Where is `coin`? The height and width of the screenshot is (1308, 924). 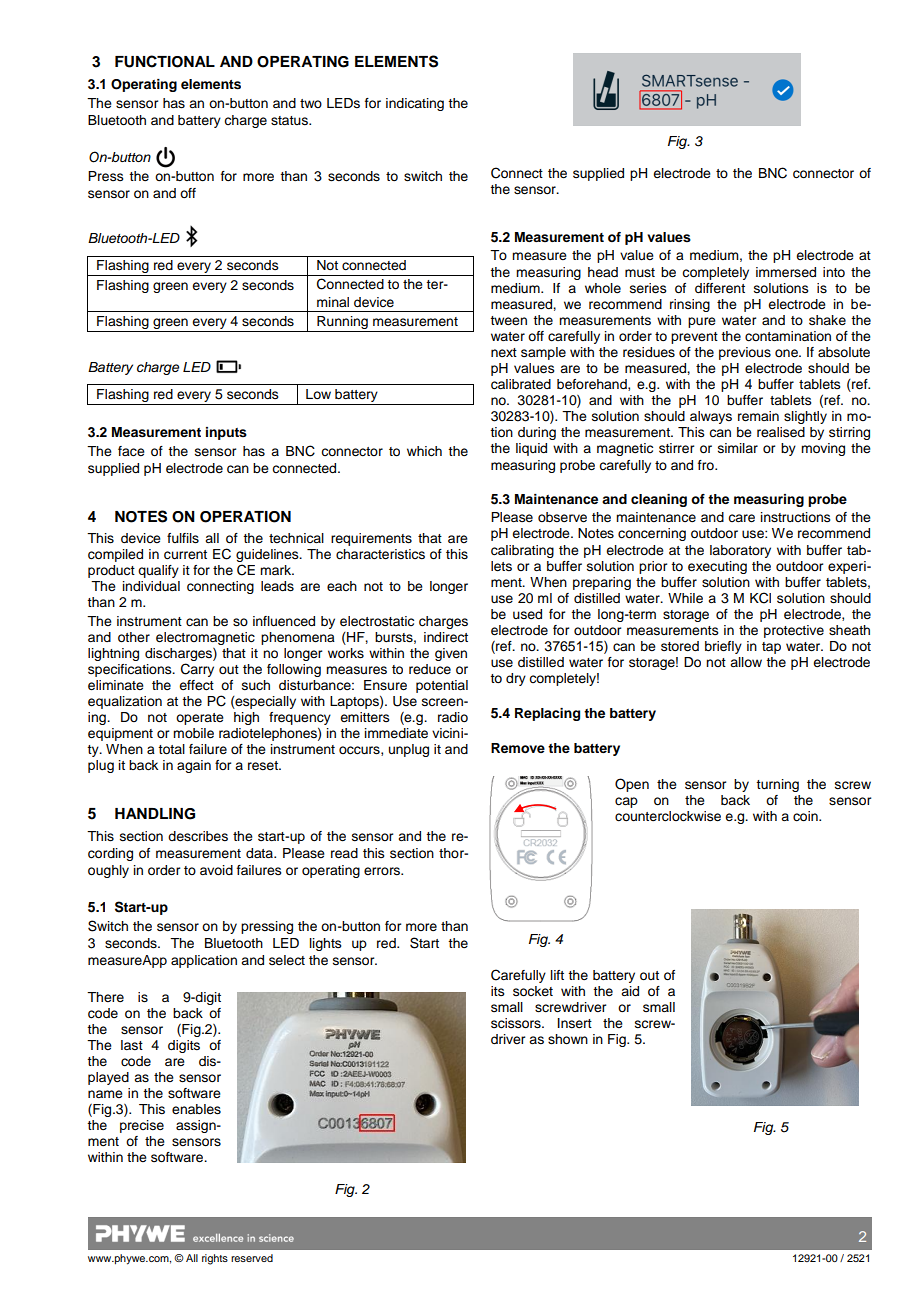
coin is located at coordinates (806, 816).
